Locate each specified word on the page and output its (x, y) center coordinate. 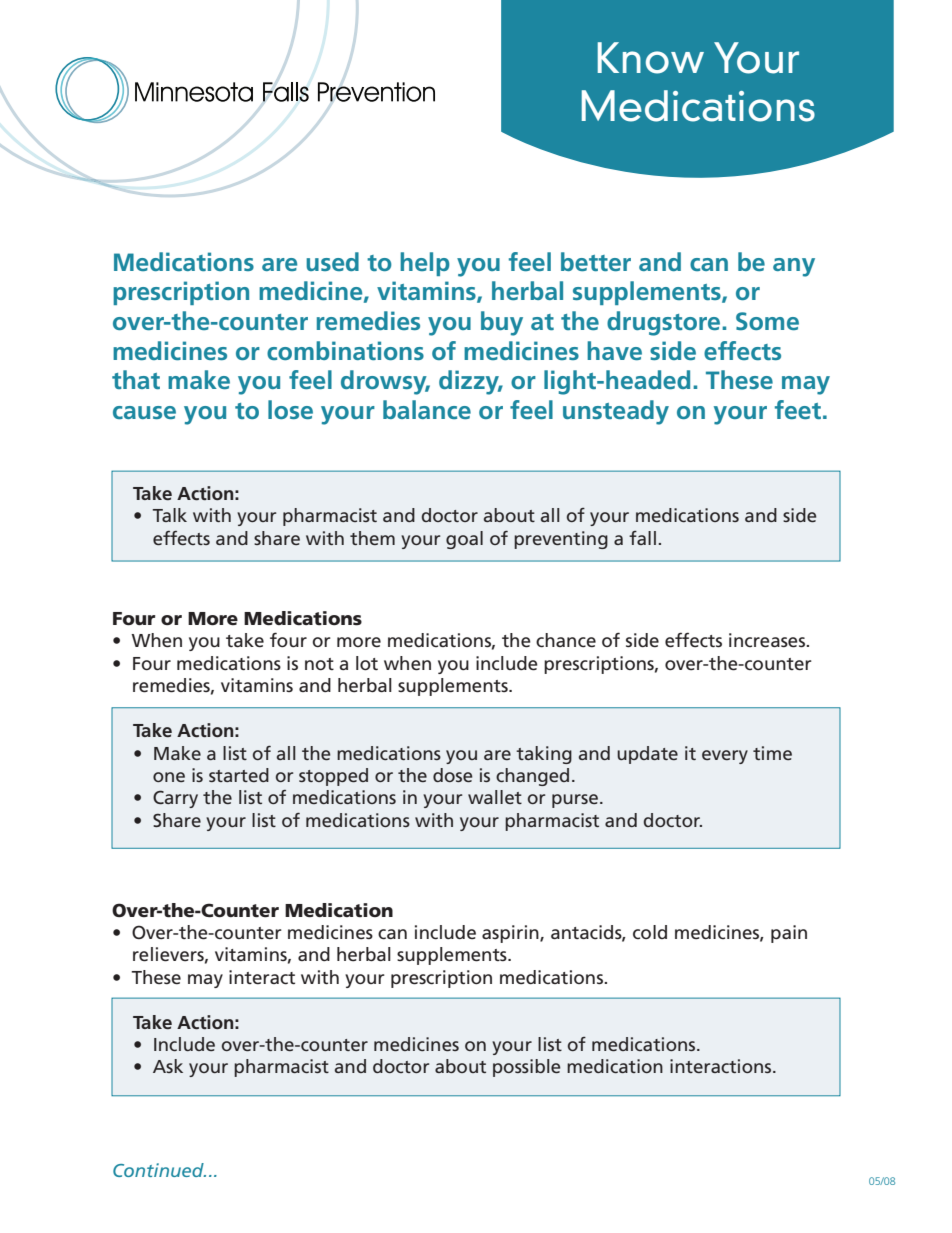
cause (144, 412)
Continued (159, 1170)
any (794, 267)
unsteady (616, 412)
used (332, 261)
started (239, 775)
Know (651, 58)
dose (452, 775)
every (725, 757)
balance (427, 409)
